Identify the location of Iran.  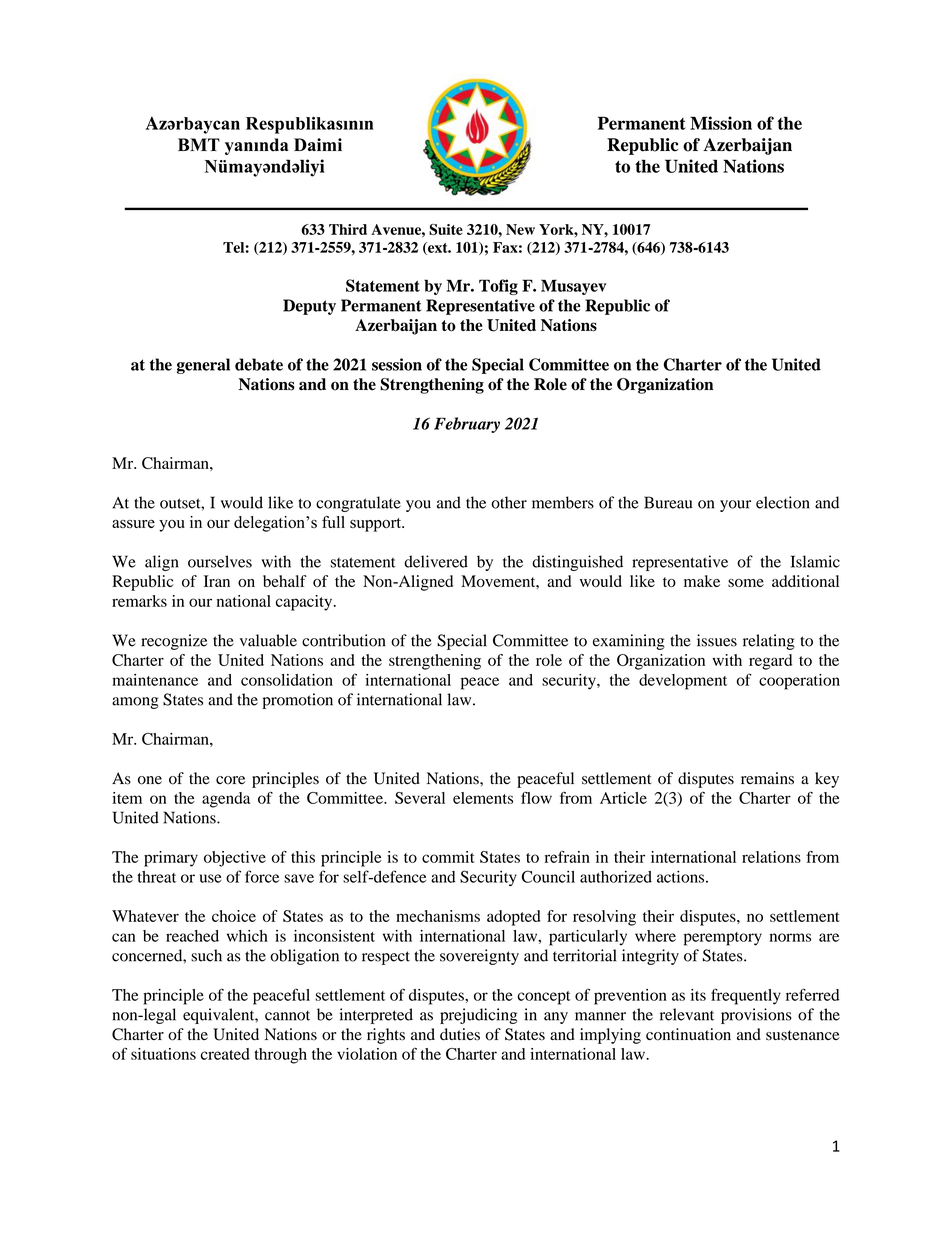
(217, 581).
